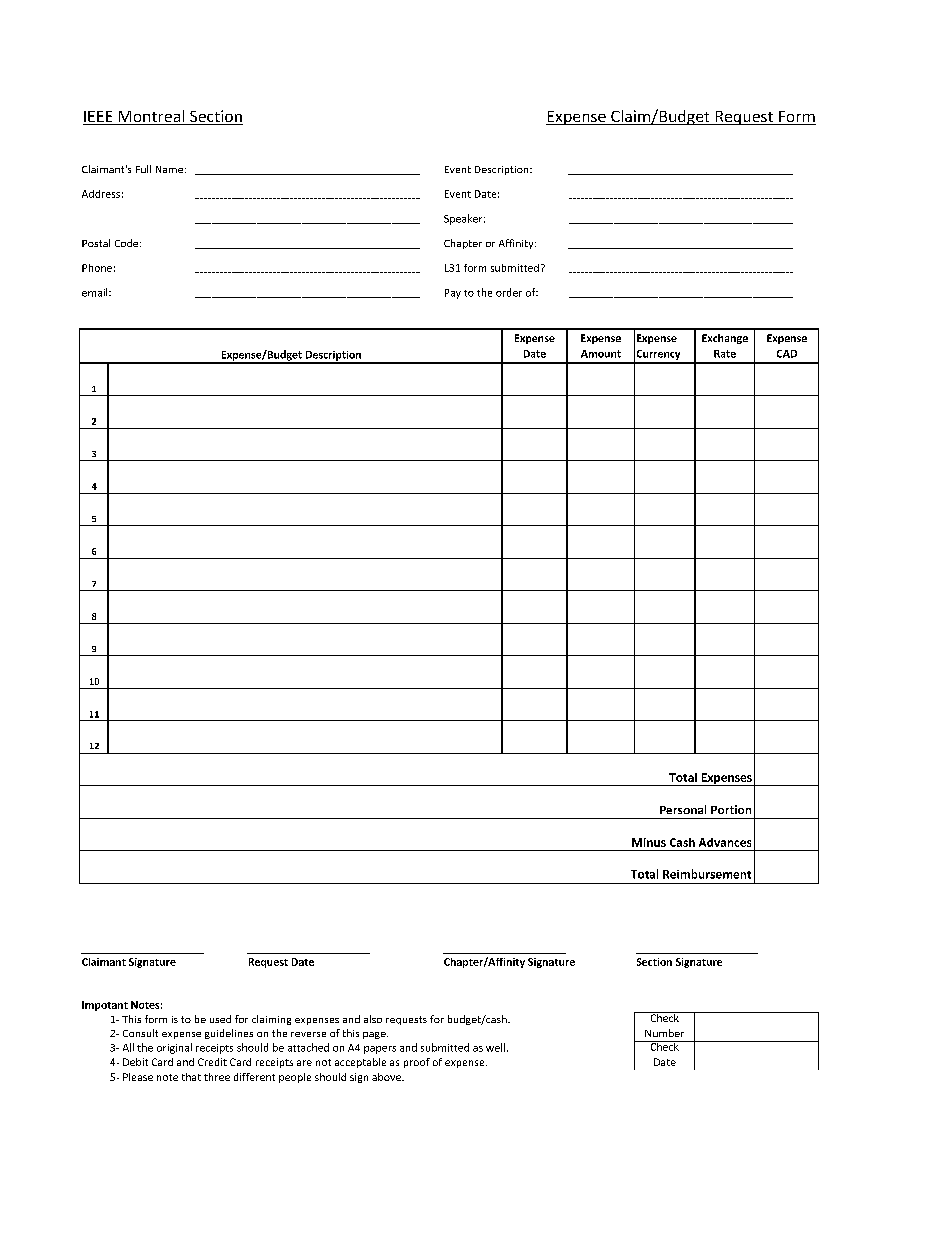 This document has width=952, height=1233. Describe the element at coordinates (169, 169) in the document. I see `Name` at that location.
